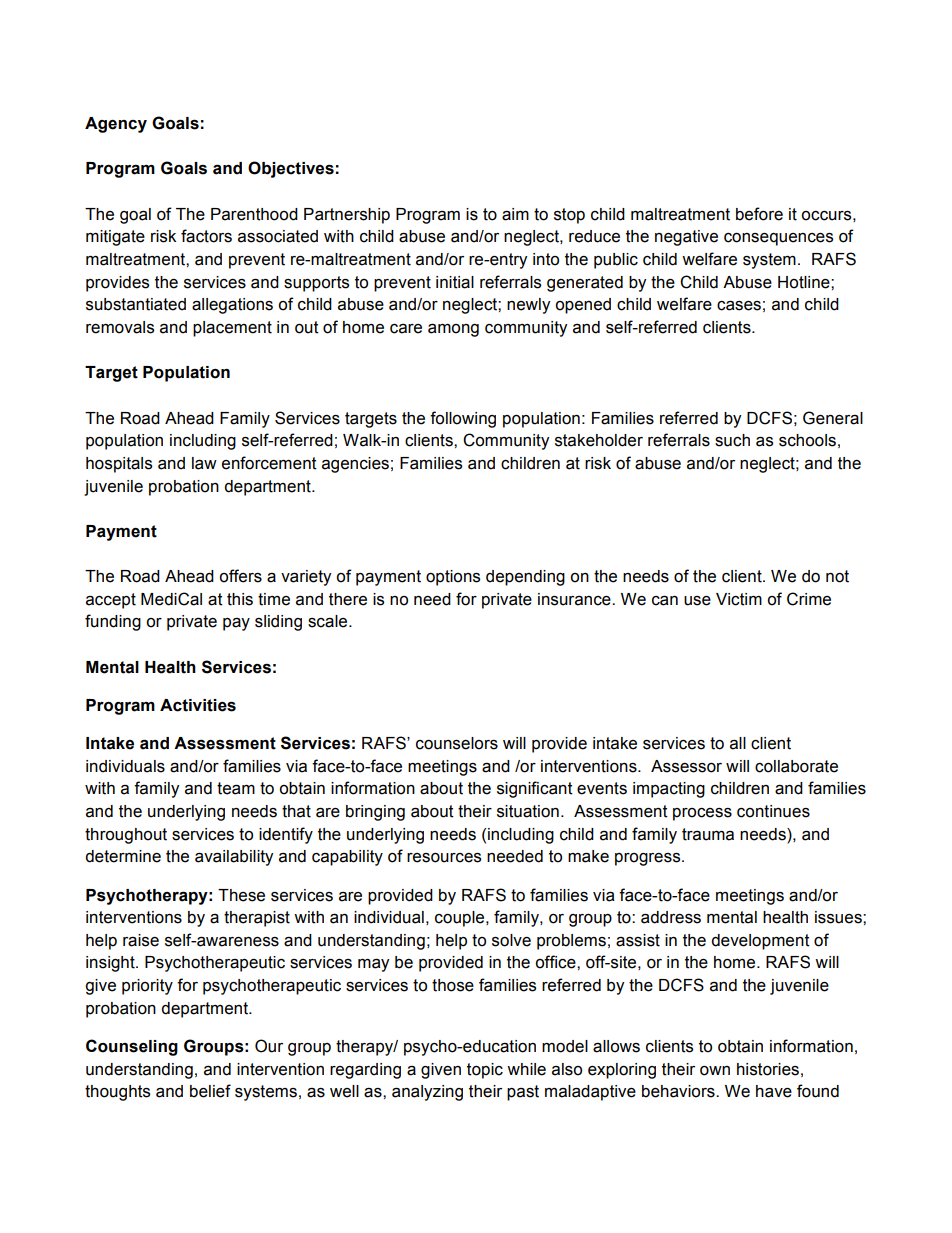 The image size is (952, 1233). What do you see at coordinates (232, 329) in the image?
I see `placement` at bounding box center [232, 329].
